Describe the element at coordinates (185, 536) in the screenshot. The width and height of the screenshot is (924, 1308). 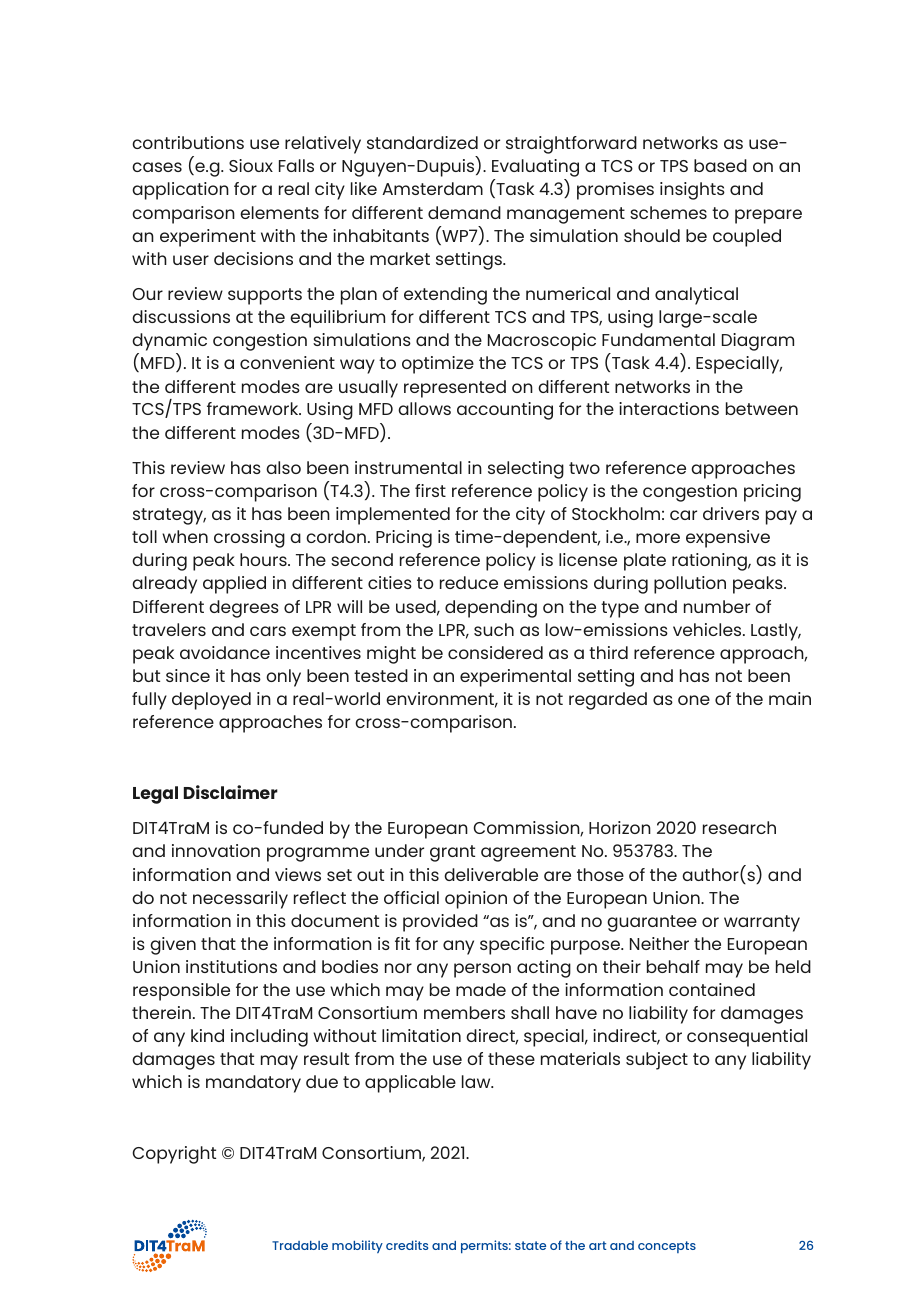
I see `when` at that location.
